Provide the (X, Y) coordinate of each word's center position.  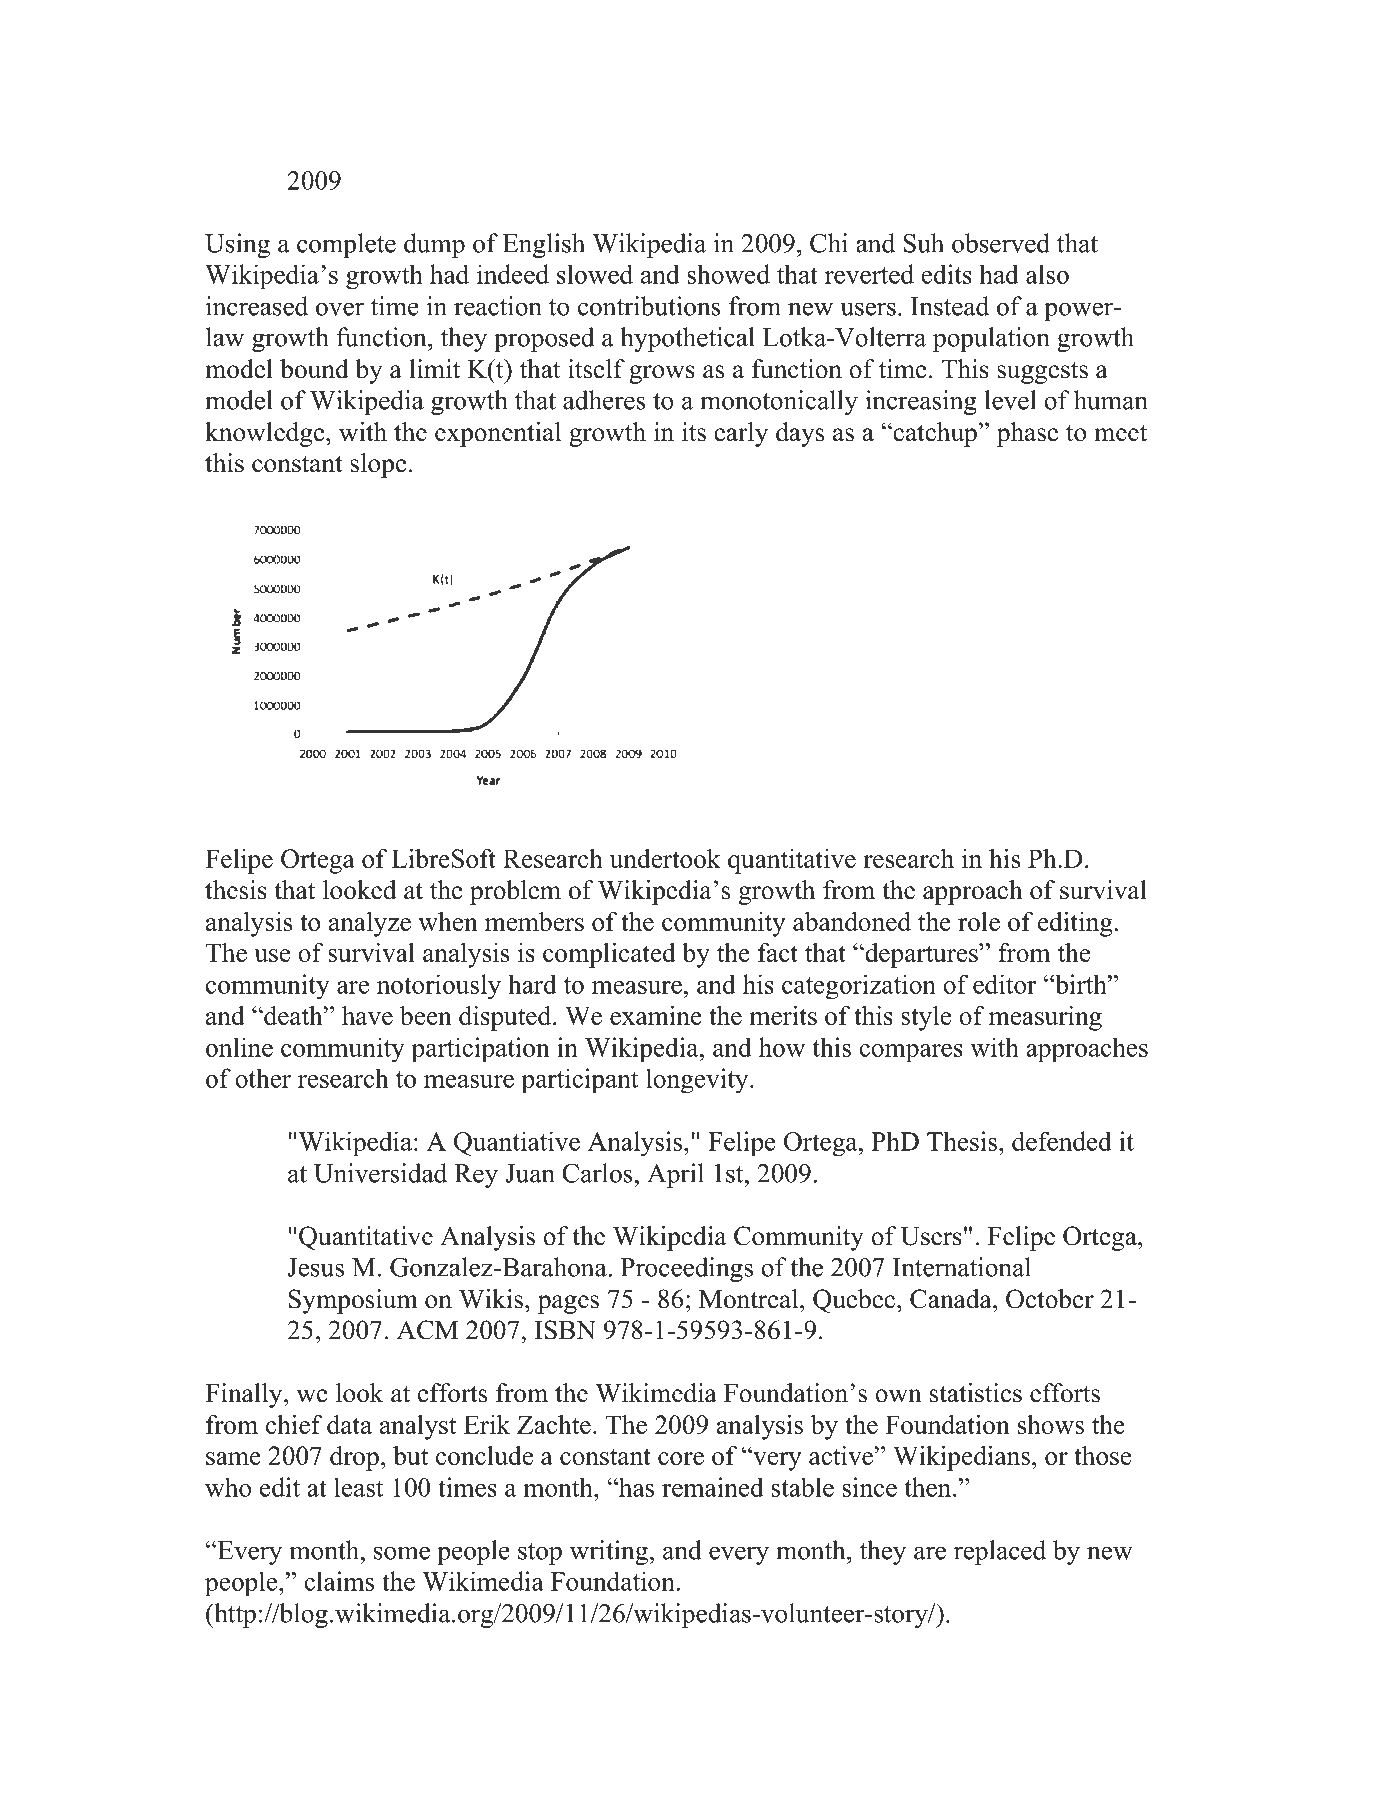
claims (339, 1581)
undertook (665, 858)
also (1047, 274)
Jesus (315, 1267)
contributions (649, 306)
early (741, 434)
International (962, 1267)
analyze (370, 924)
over (340, 309)
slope (378, 465)
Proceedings (687, 1269)
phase (1027, 434)
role (979, 921)
